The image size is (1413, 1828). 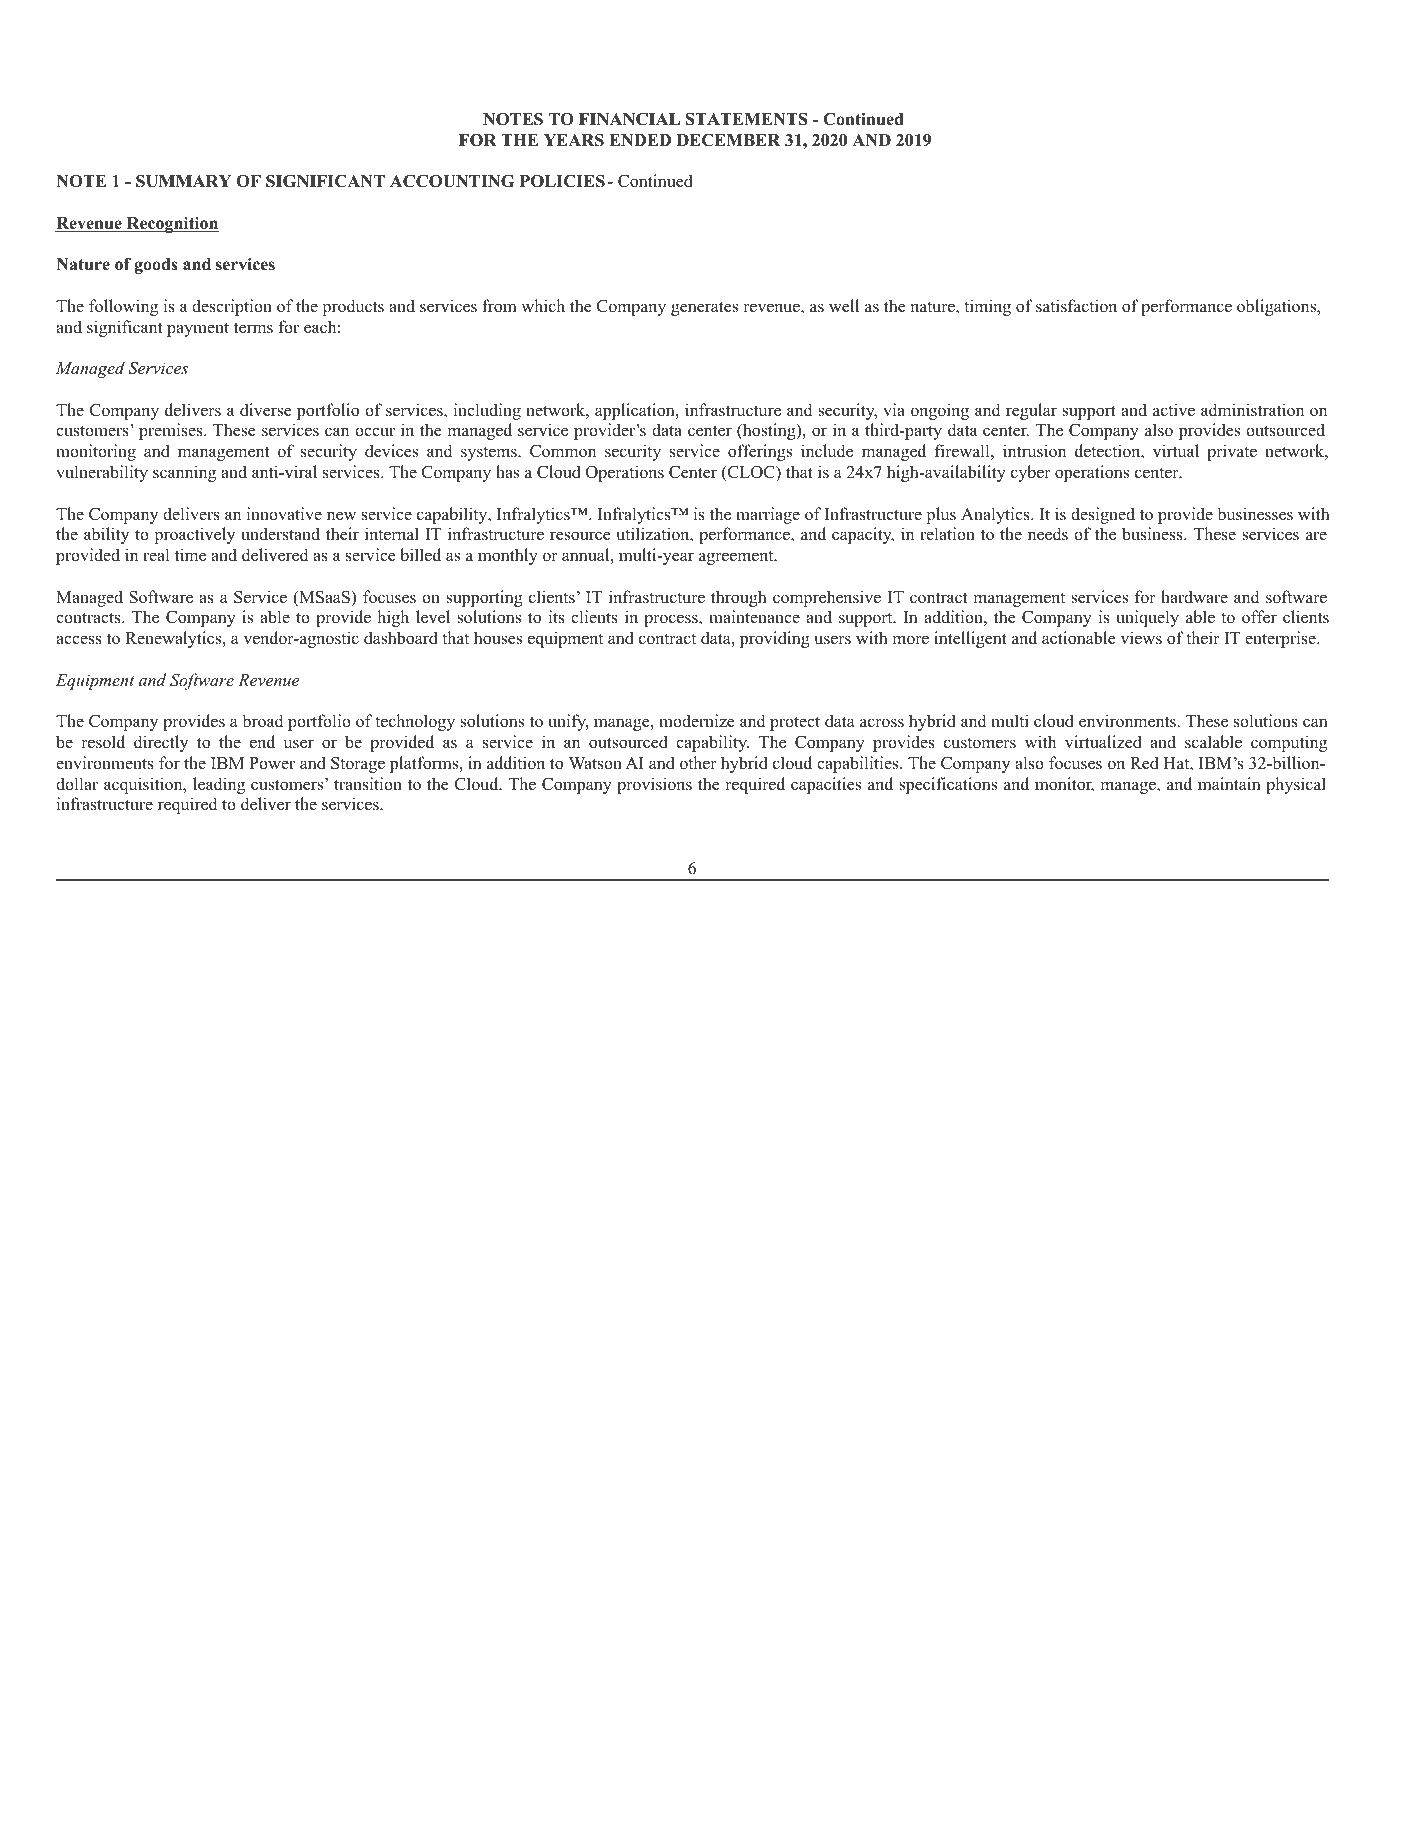 I want to click on satisfaction, so click(x=1076, y=306).
